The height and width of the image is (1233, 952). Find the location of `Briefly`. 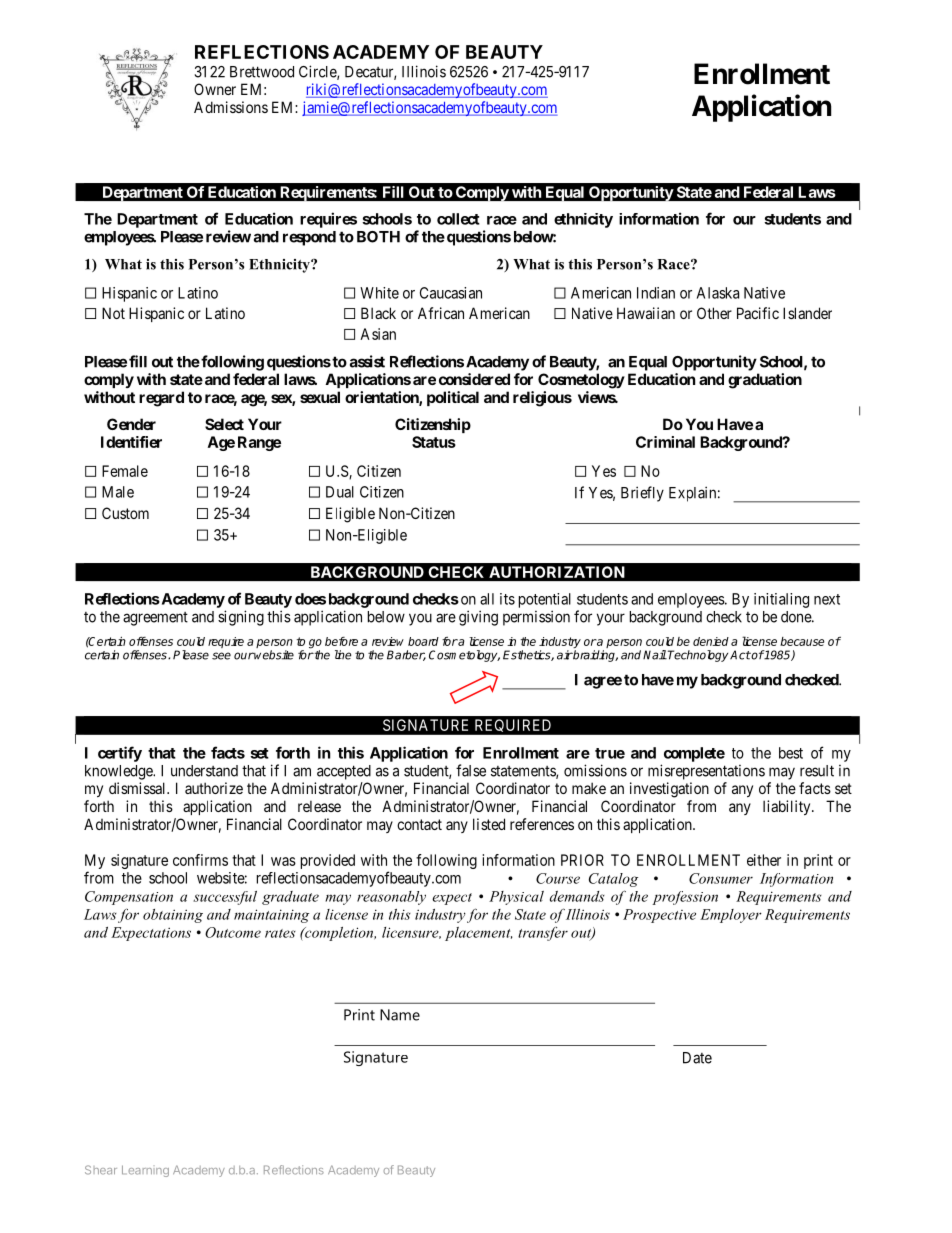

Briefly is located at coordinates (642, 494).
